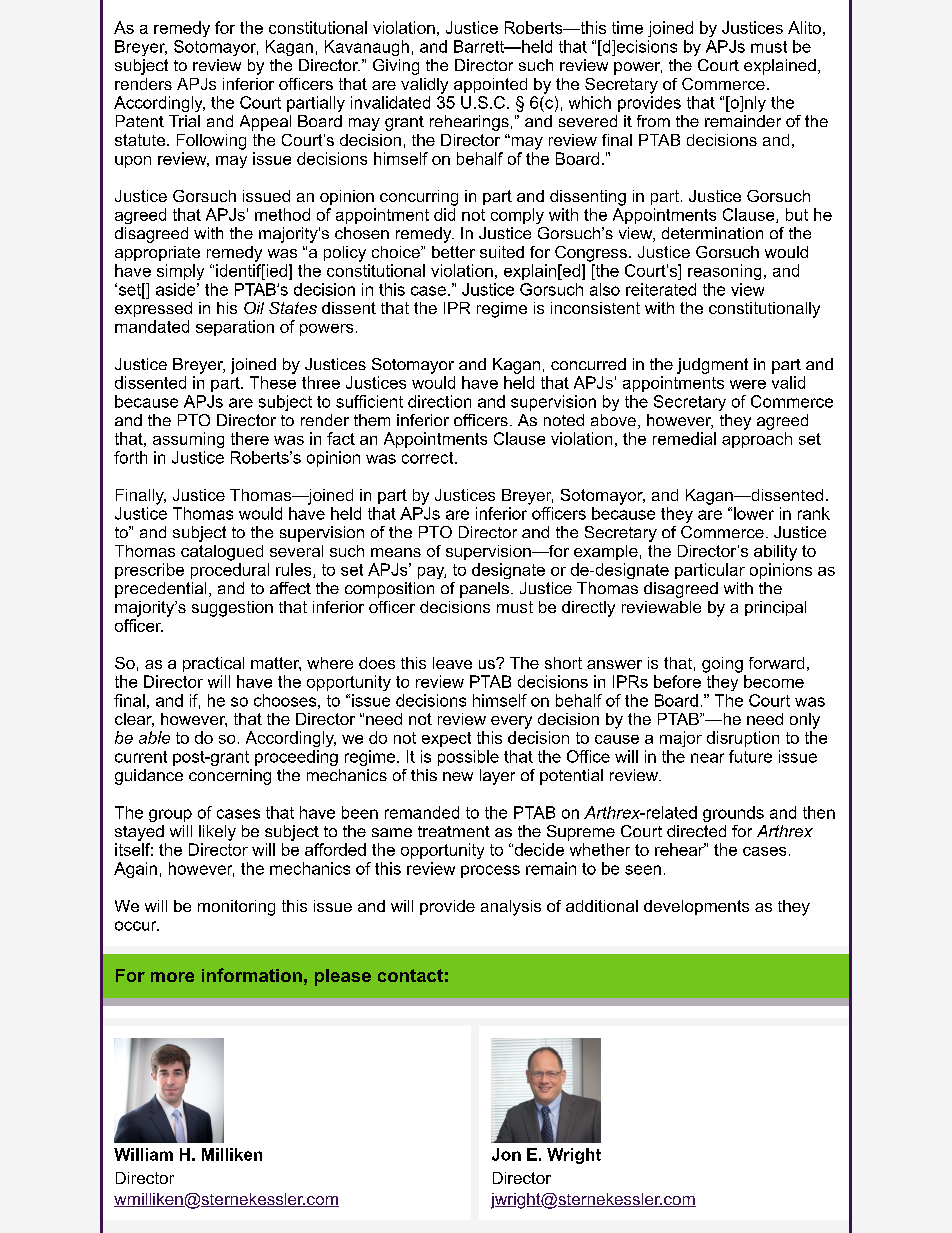 The image size is (952, 1233). Describe the element at coordinates (172, 977) in the screenshot. I see `more` at that location.
